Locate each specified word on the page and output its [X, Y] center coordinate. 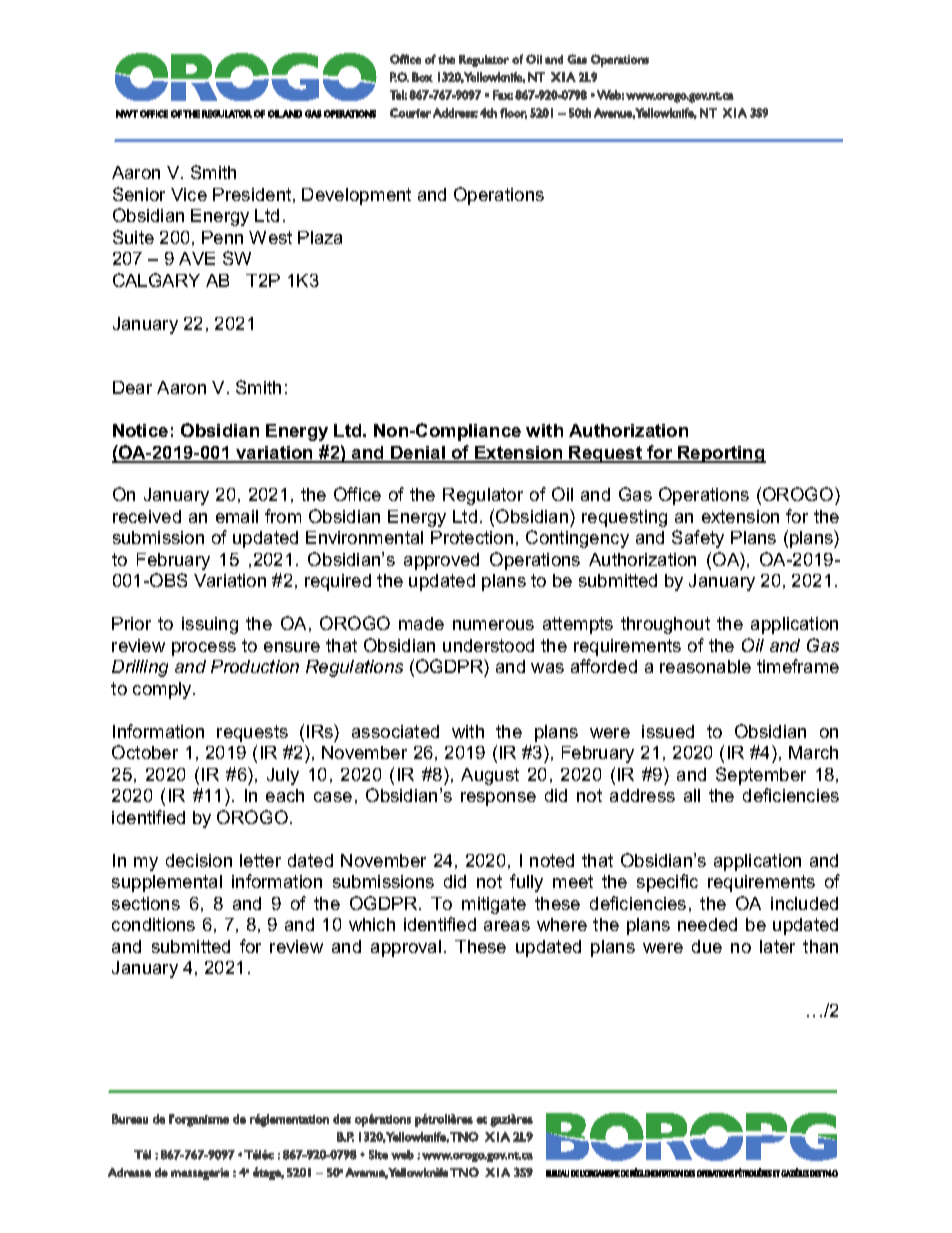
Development [356, 196]
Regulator [483, 496]
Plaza [320, 237]
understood [488, 645]
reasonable [705, 666]
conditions [153, 924]
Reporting [721, 454]
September [761, 776]
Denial [418, 454]
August [490, 776]
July [283, 776]
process [204, 649]
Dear [132, 387]
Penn [222, 237]
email [237, 516]
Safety [698, 539]
